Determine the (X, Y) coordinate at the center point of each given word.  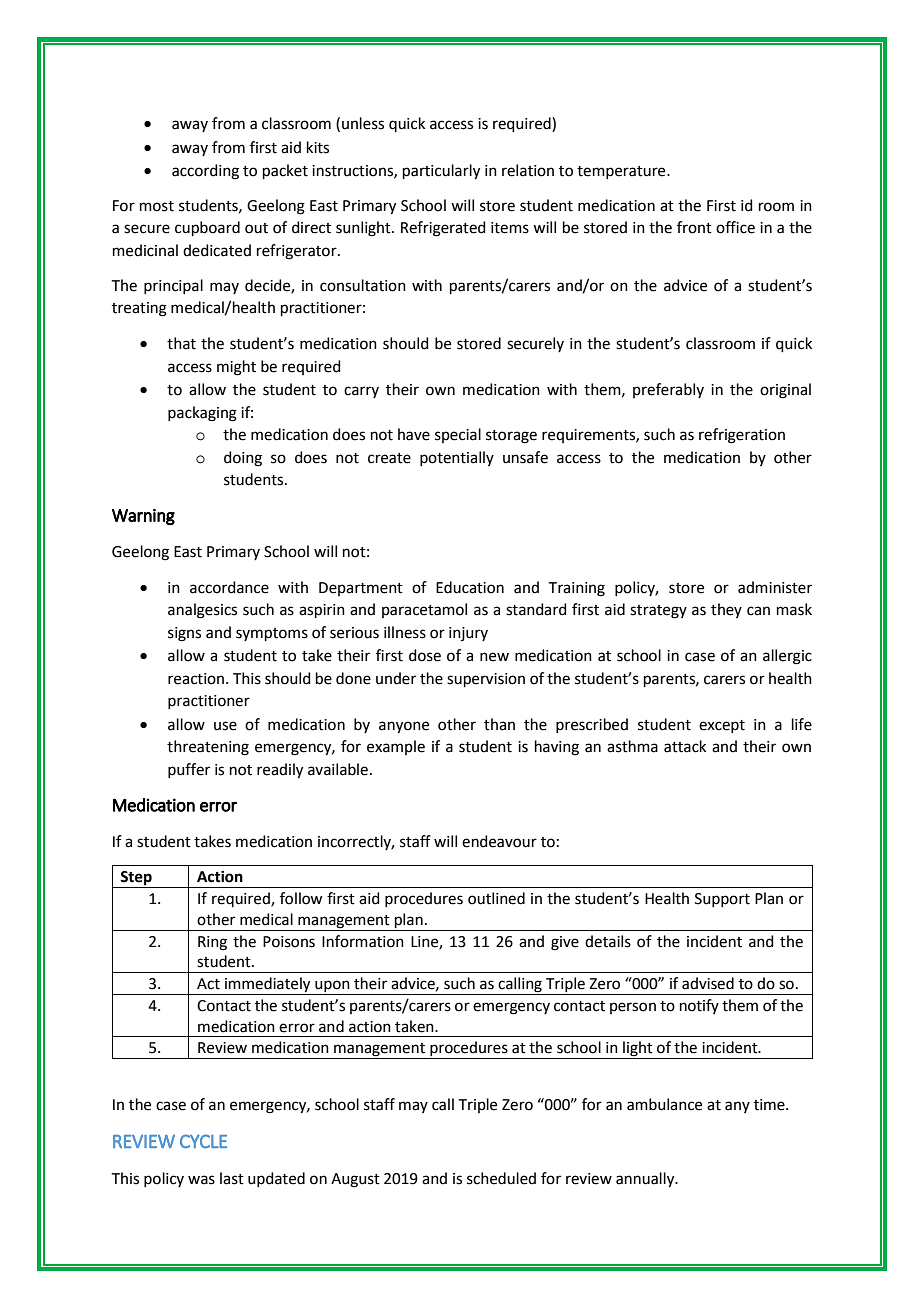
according (205, 172)
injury (468, 634)
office (735, 227)
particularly (441, 172)
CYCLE (203, 1141)
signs (184, 634)
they (726, 610)
